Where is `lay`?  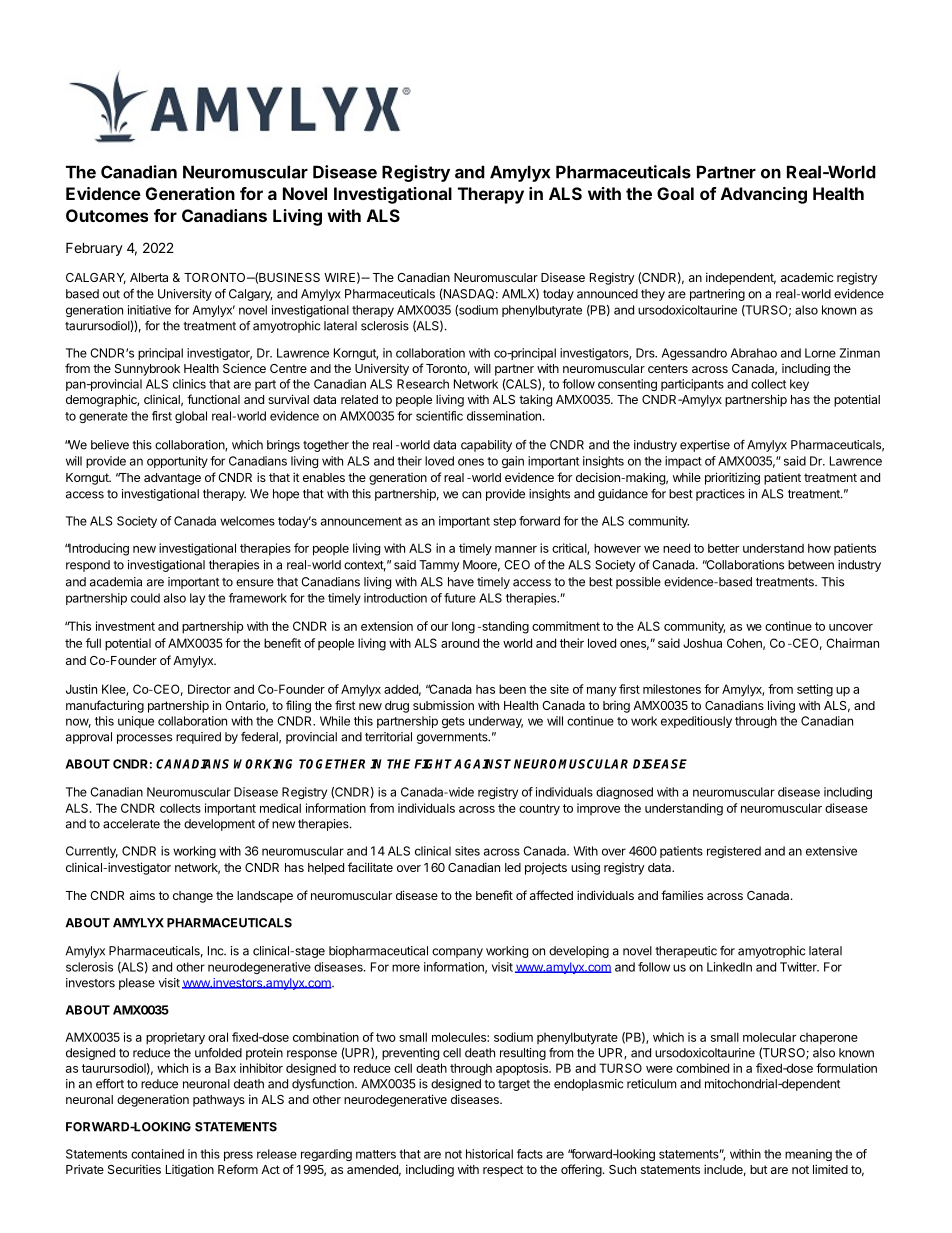 lay is located at coordinates (197, 599).
